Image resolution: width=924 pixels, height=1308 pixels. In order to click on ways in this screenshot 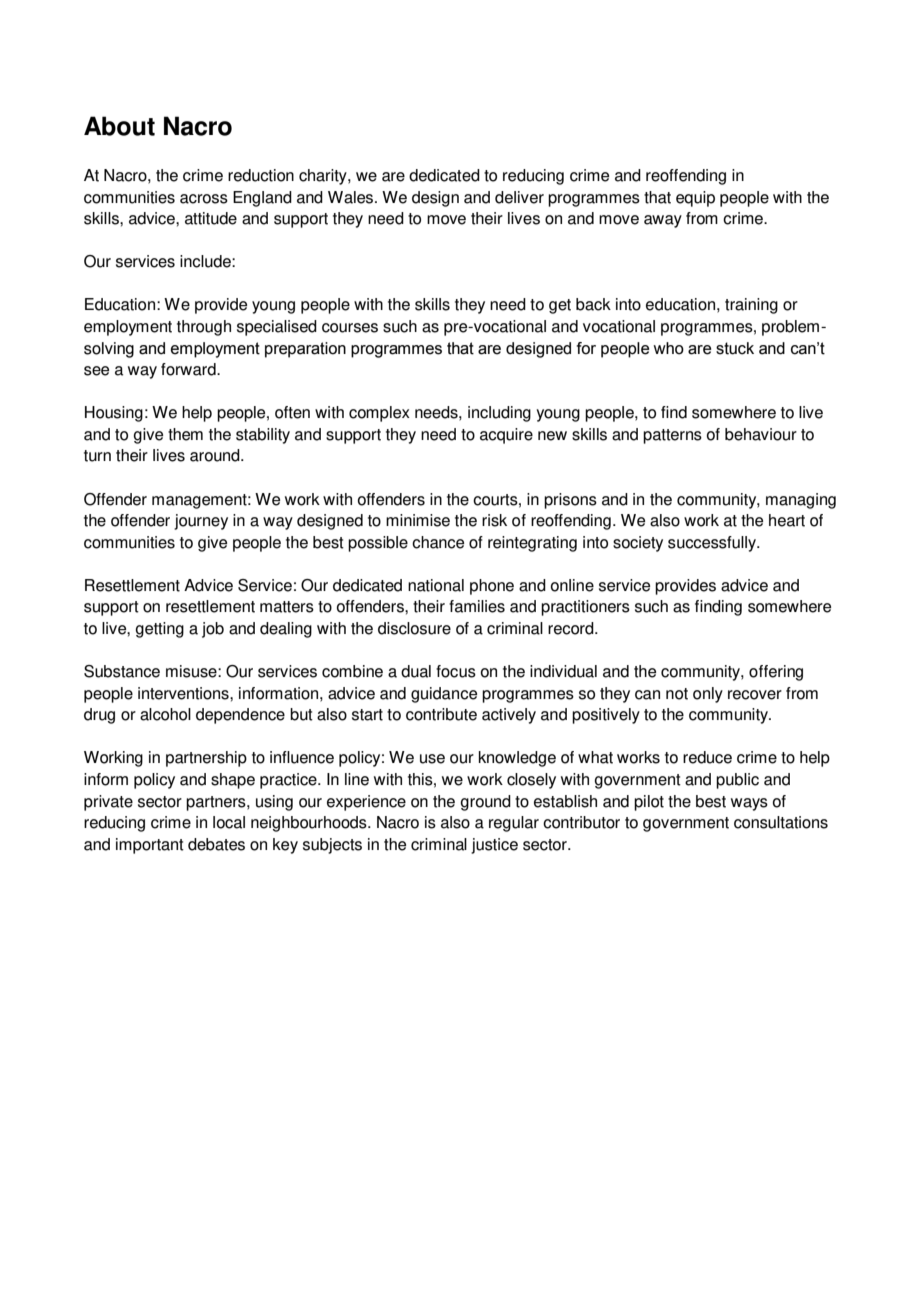, I will do `click(749, 804)`.
